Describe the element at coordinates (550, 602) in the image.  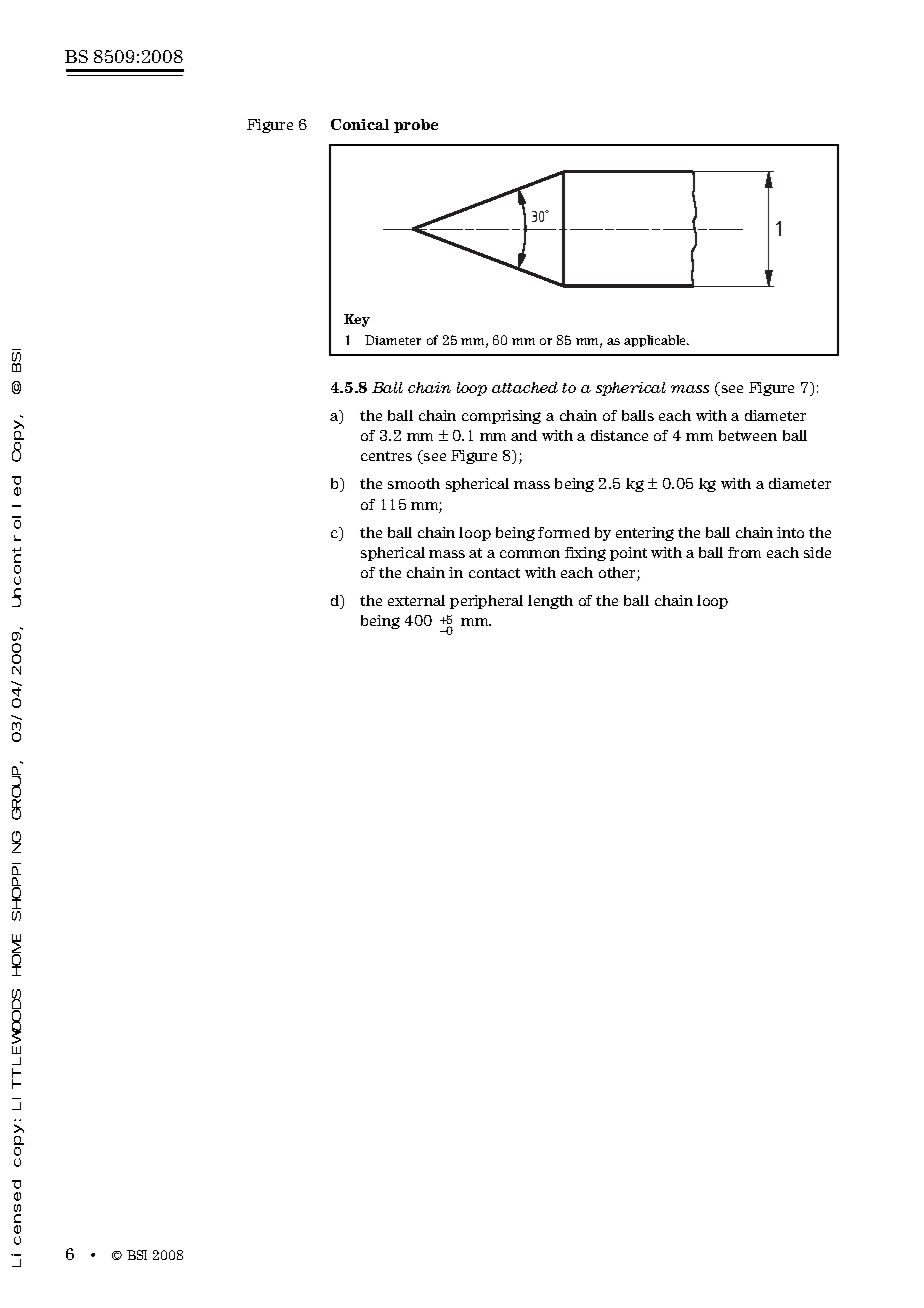
I see `length` at that location.
